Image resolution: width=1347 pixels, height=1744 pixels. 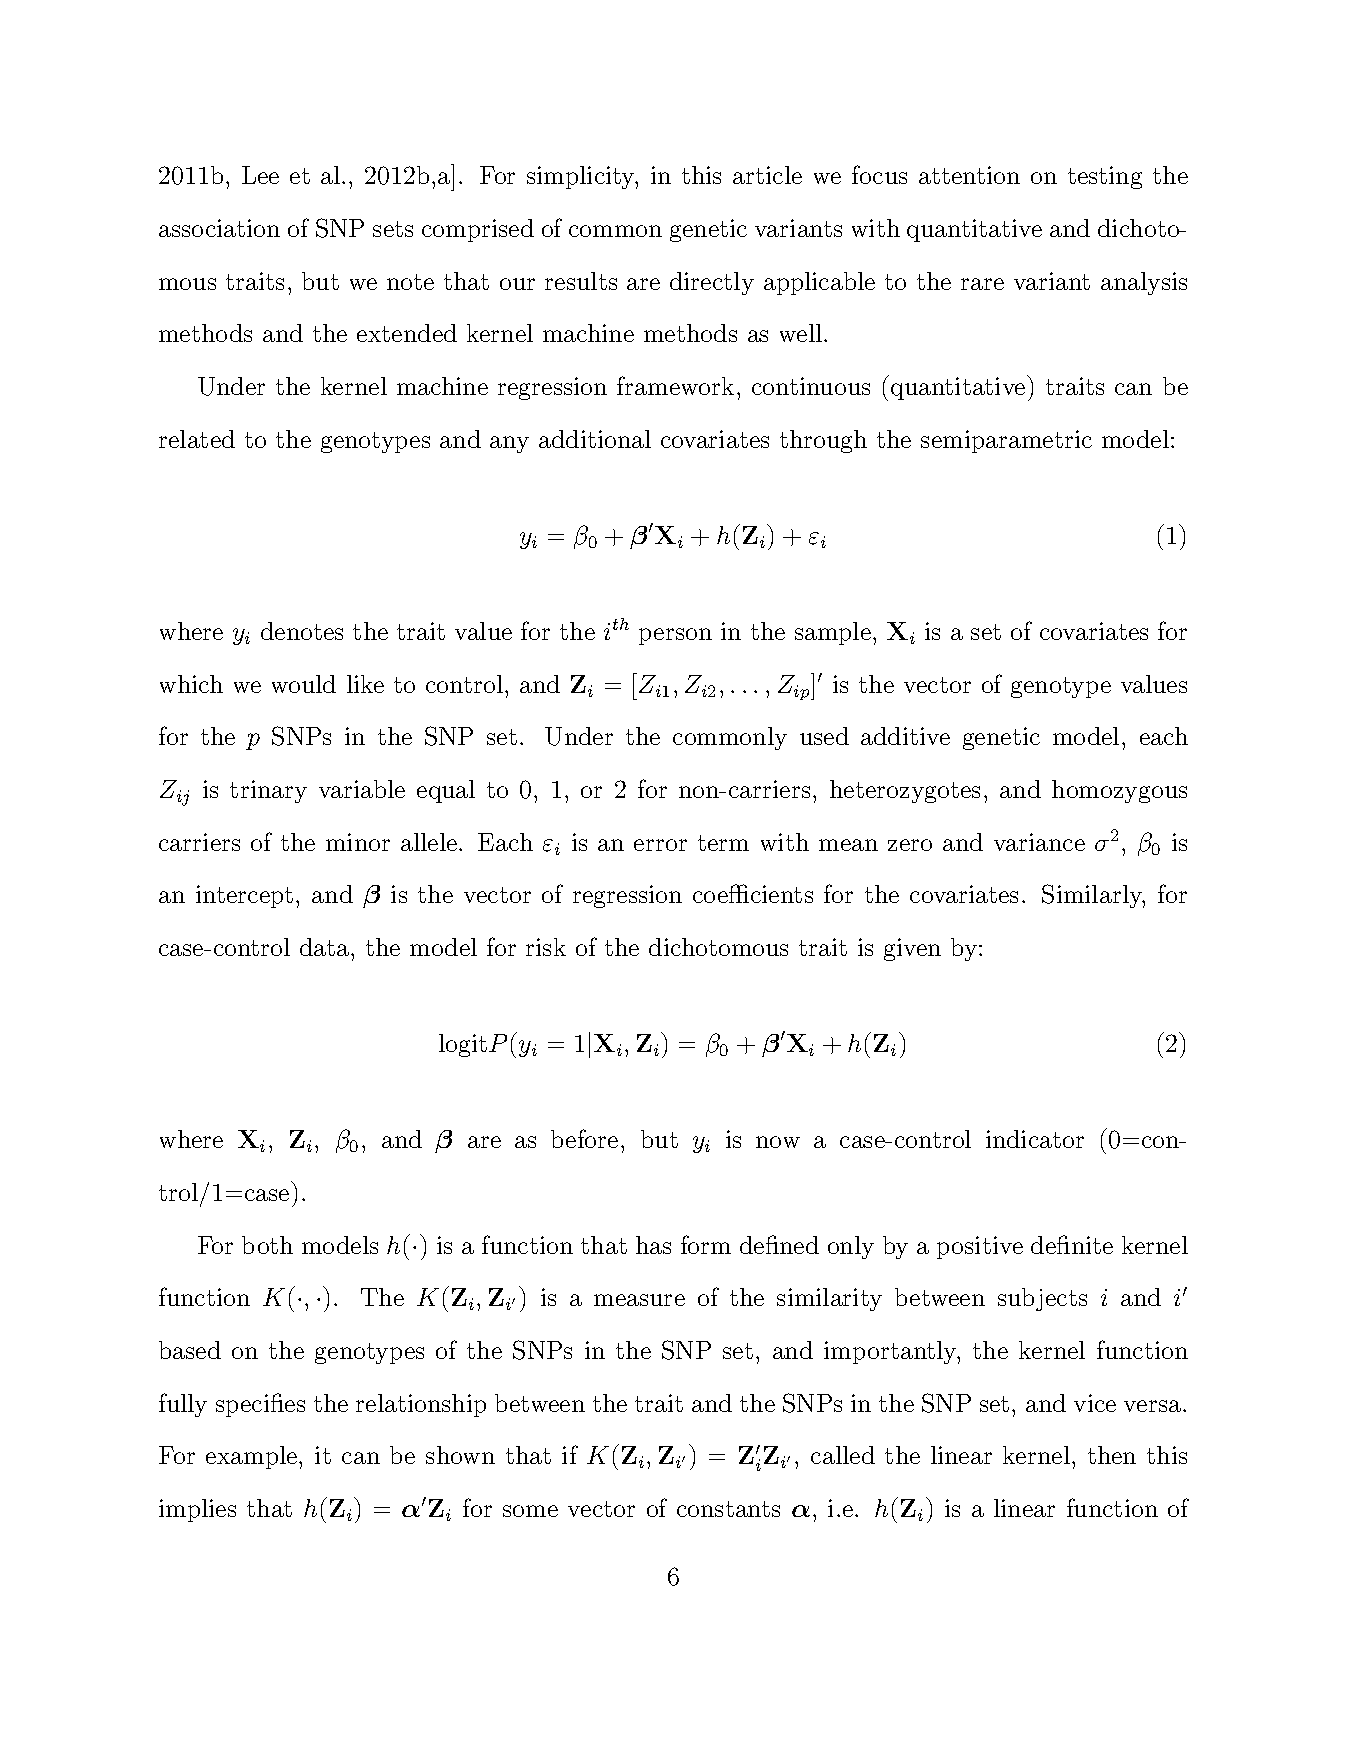 I want to click on minor, so click(x=358, y=842).
